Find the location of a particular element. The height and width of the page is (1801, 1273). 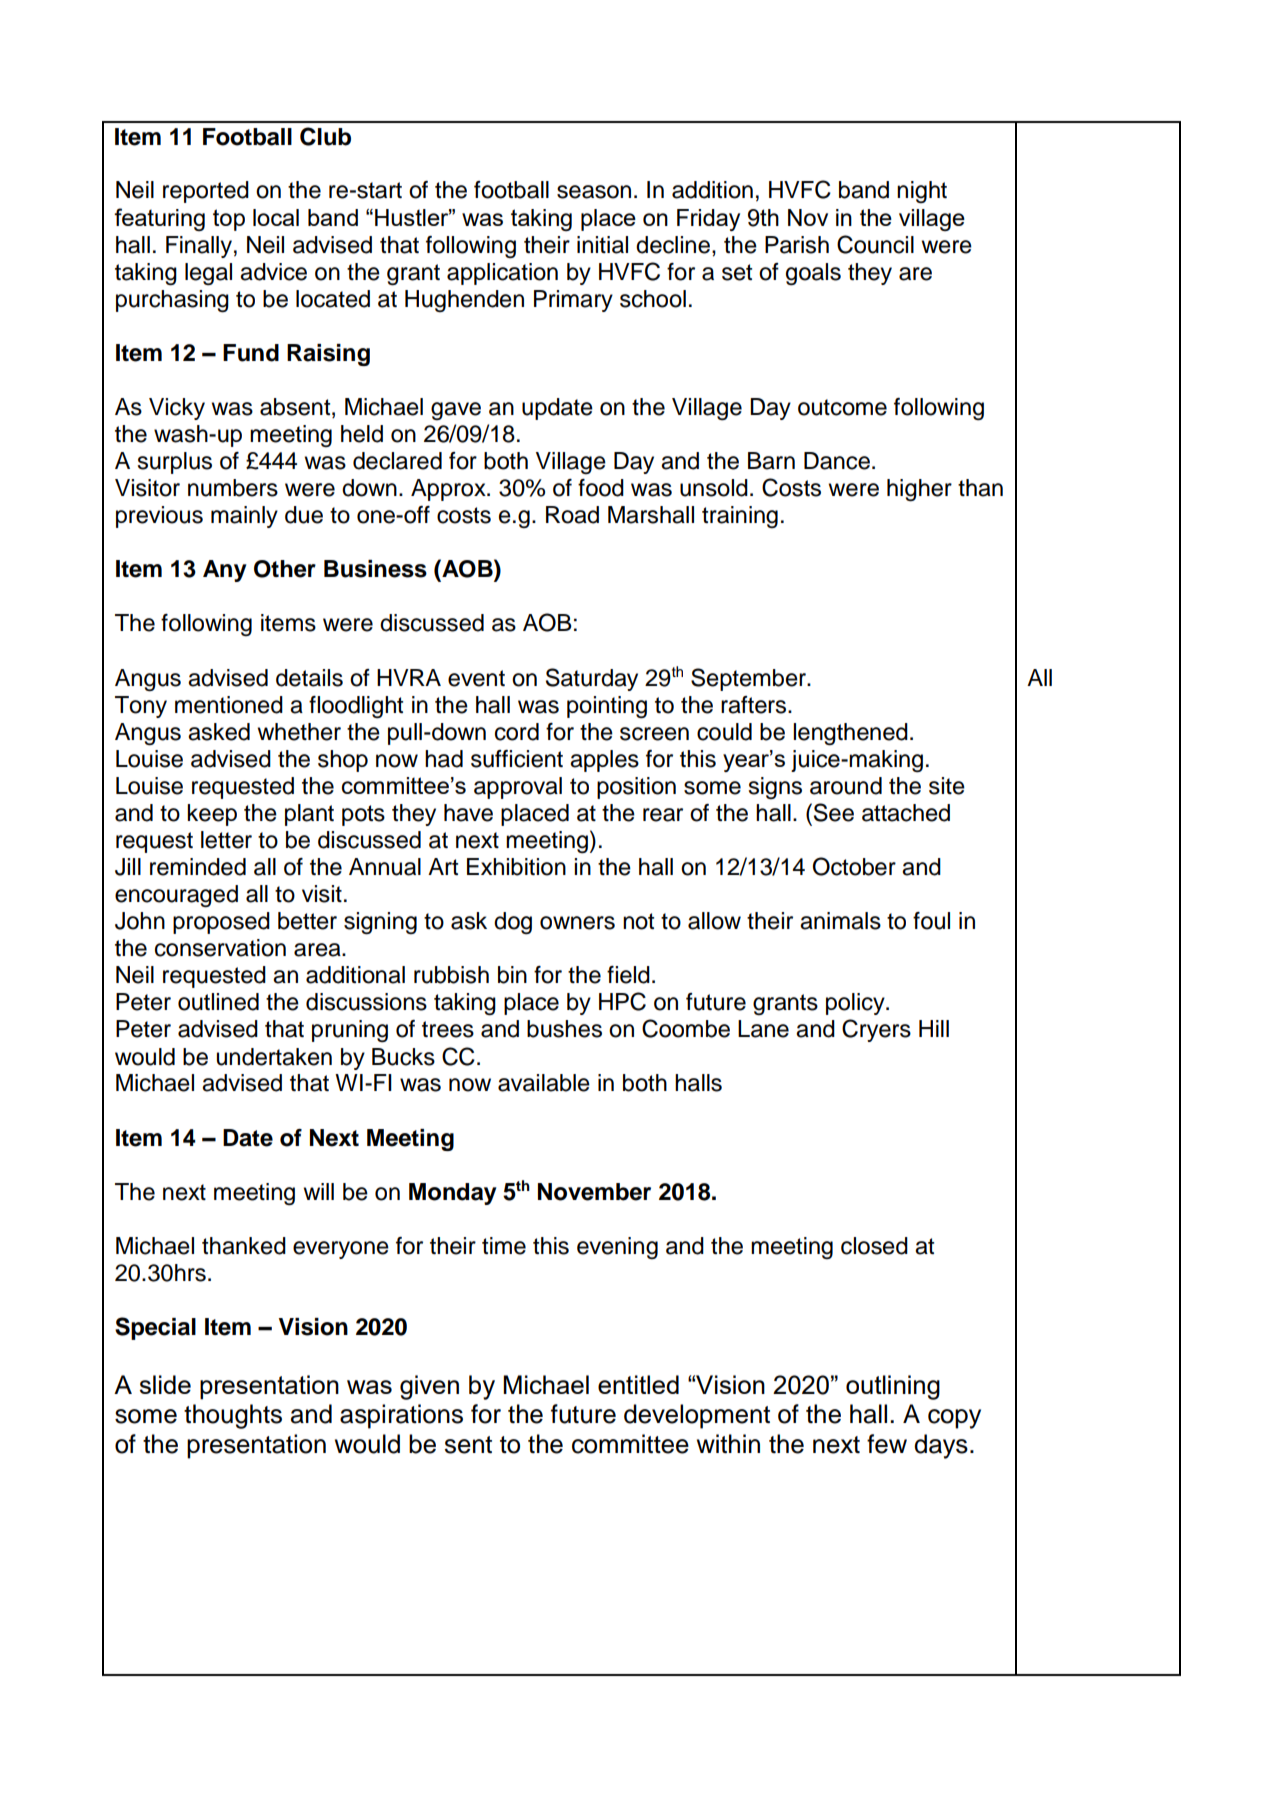

reported is located at coordinates (206, 192).
